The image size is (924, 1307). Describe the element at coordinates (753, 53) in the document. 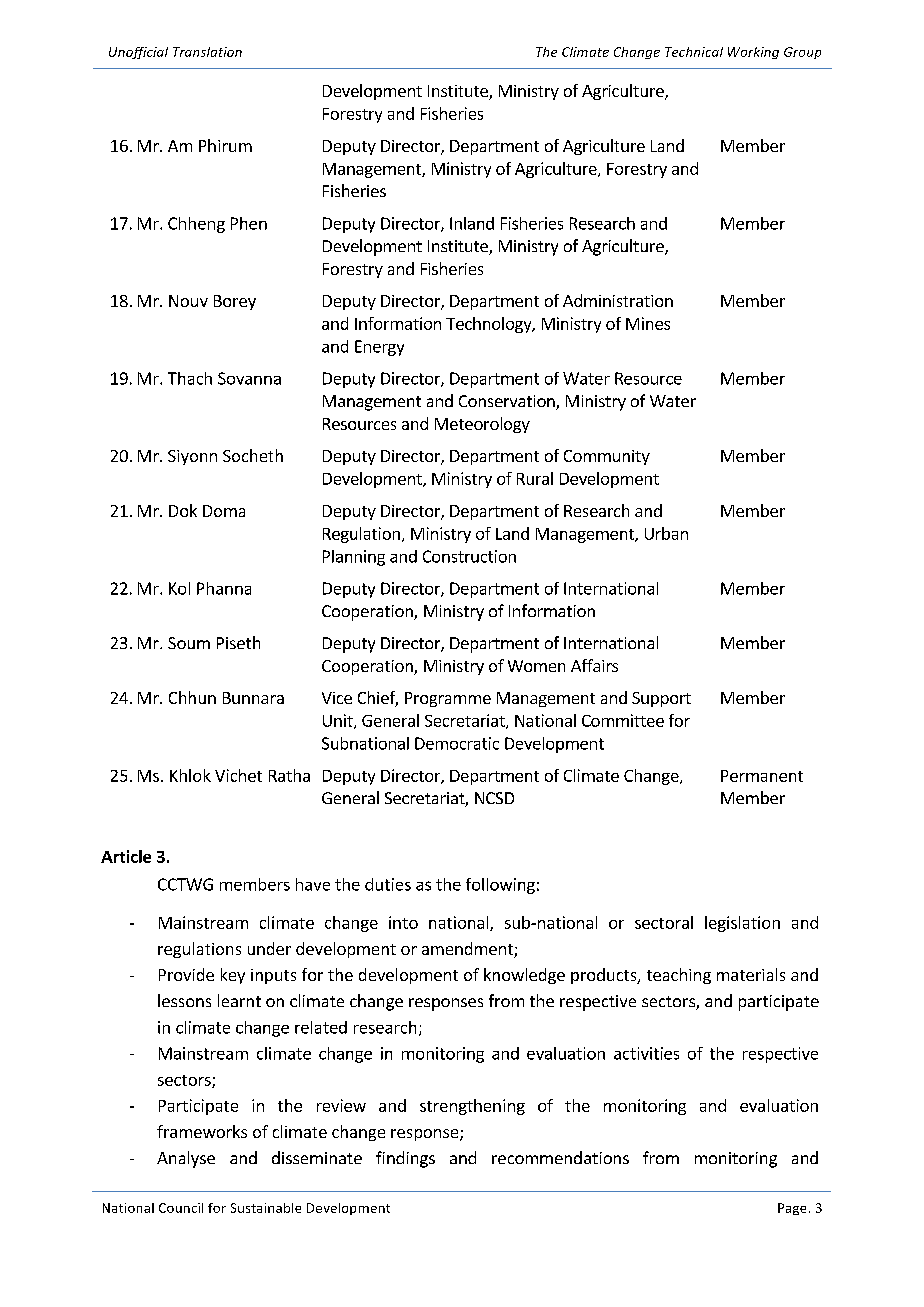

I see `Working` at that location.
